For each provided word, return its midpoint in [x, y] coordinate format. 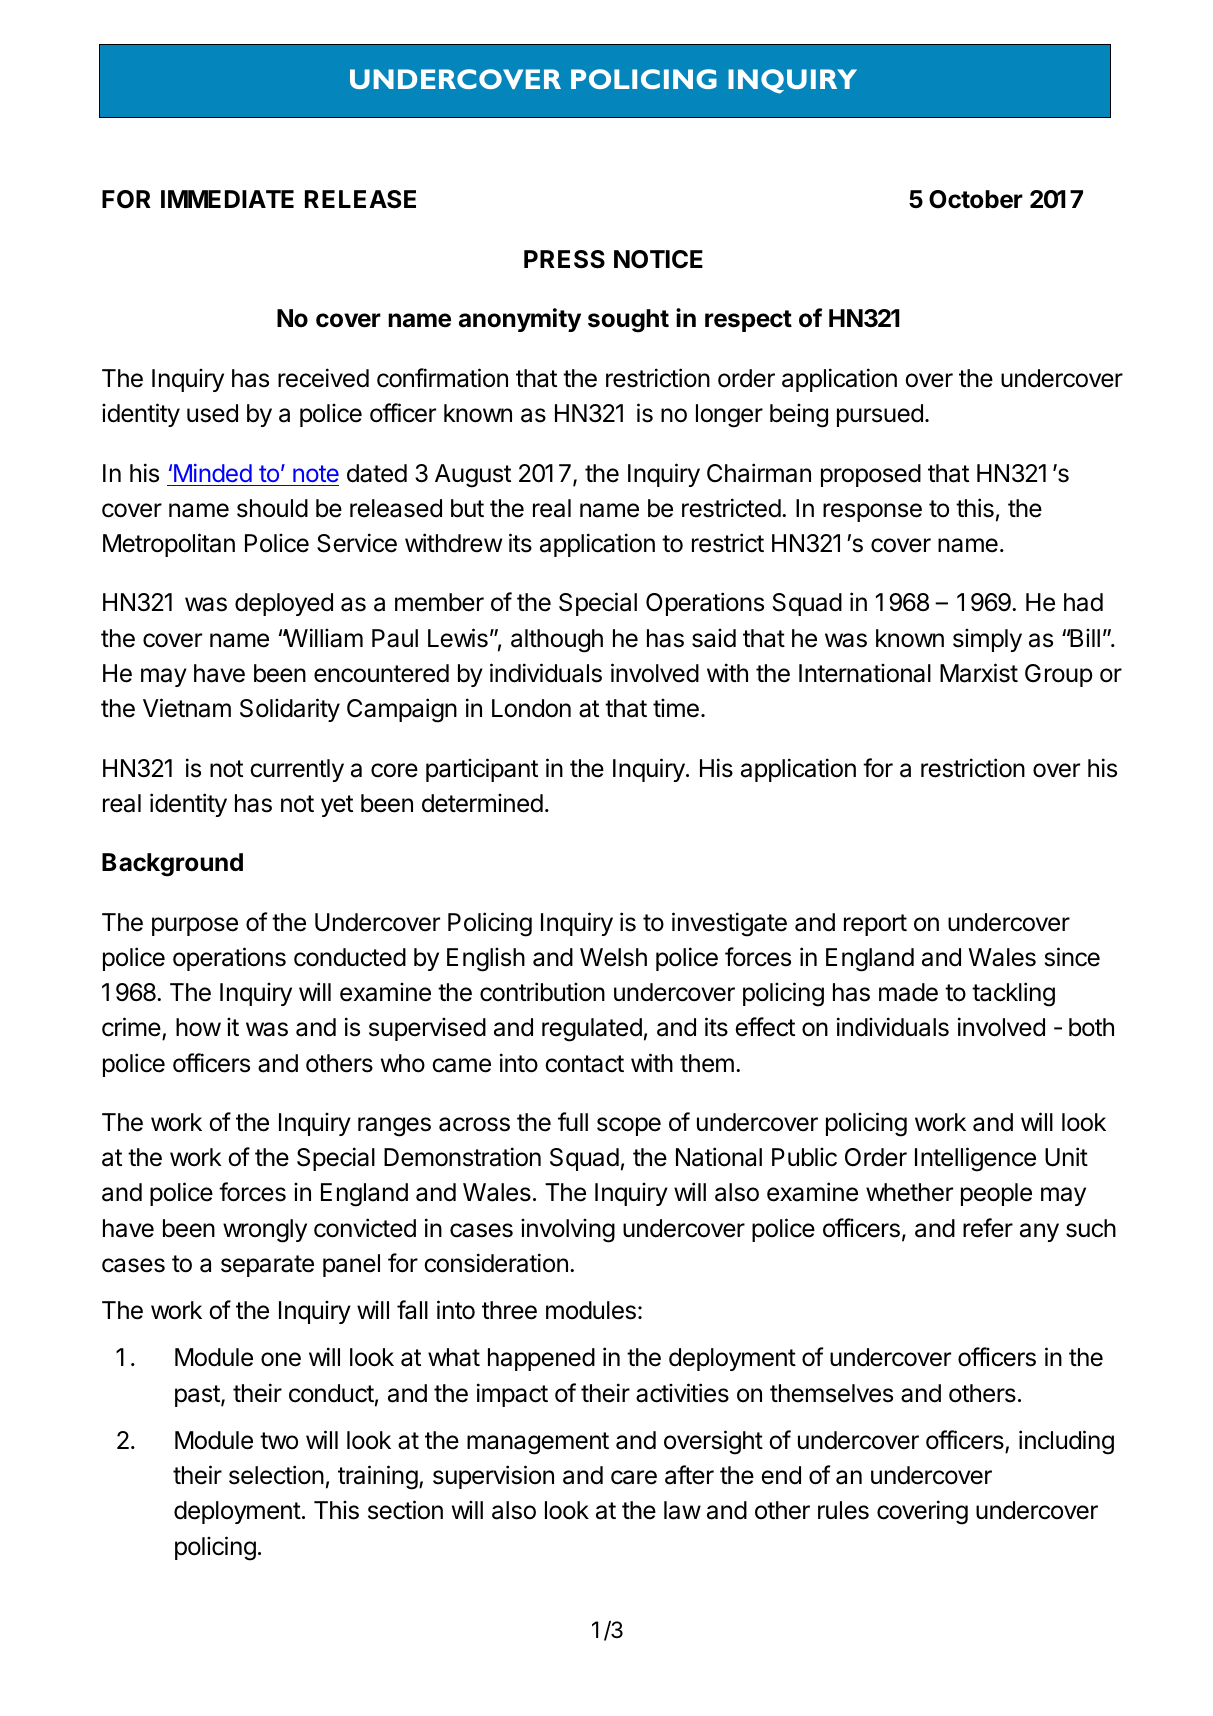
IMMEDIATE [227, 199]
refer [988, 1228]
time [676, 708]
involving [568, 1231]
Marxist [979, 673]
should [272, 508]
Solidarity [290, 710]
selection [276, 1475]
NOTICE [658, 259]
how [198, 1027]
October [976, 199]
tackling [1013, 994]
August [473, 476]
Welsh [613, 957]
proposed [871, 475]
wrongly [265, 1231]
